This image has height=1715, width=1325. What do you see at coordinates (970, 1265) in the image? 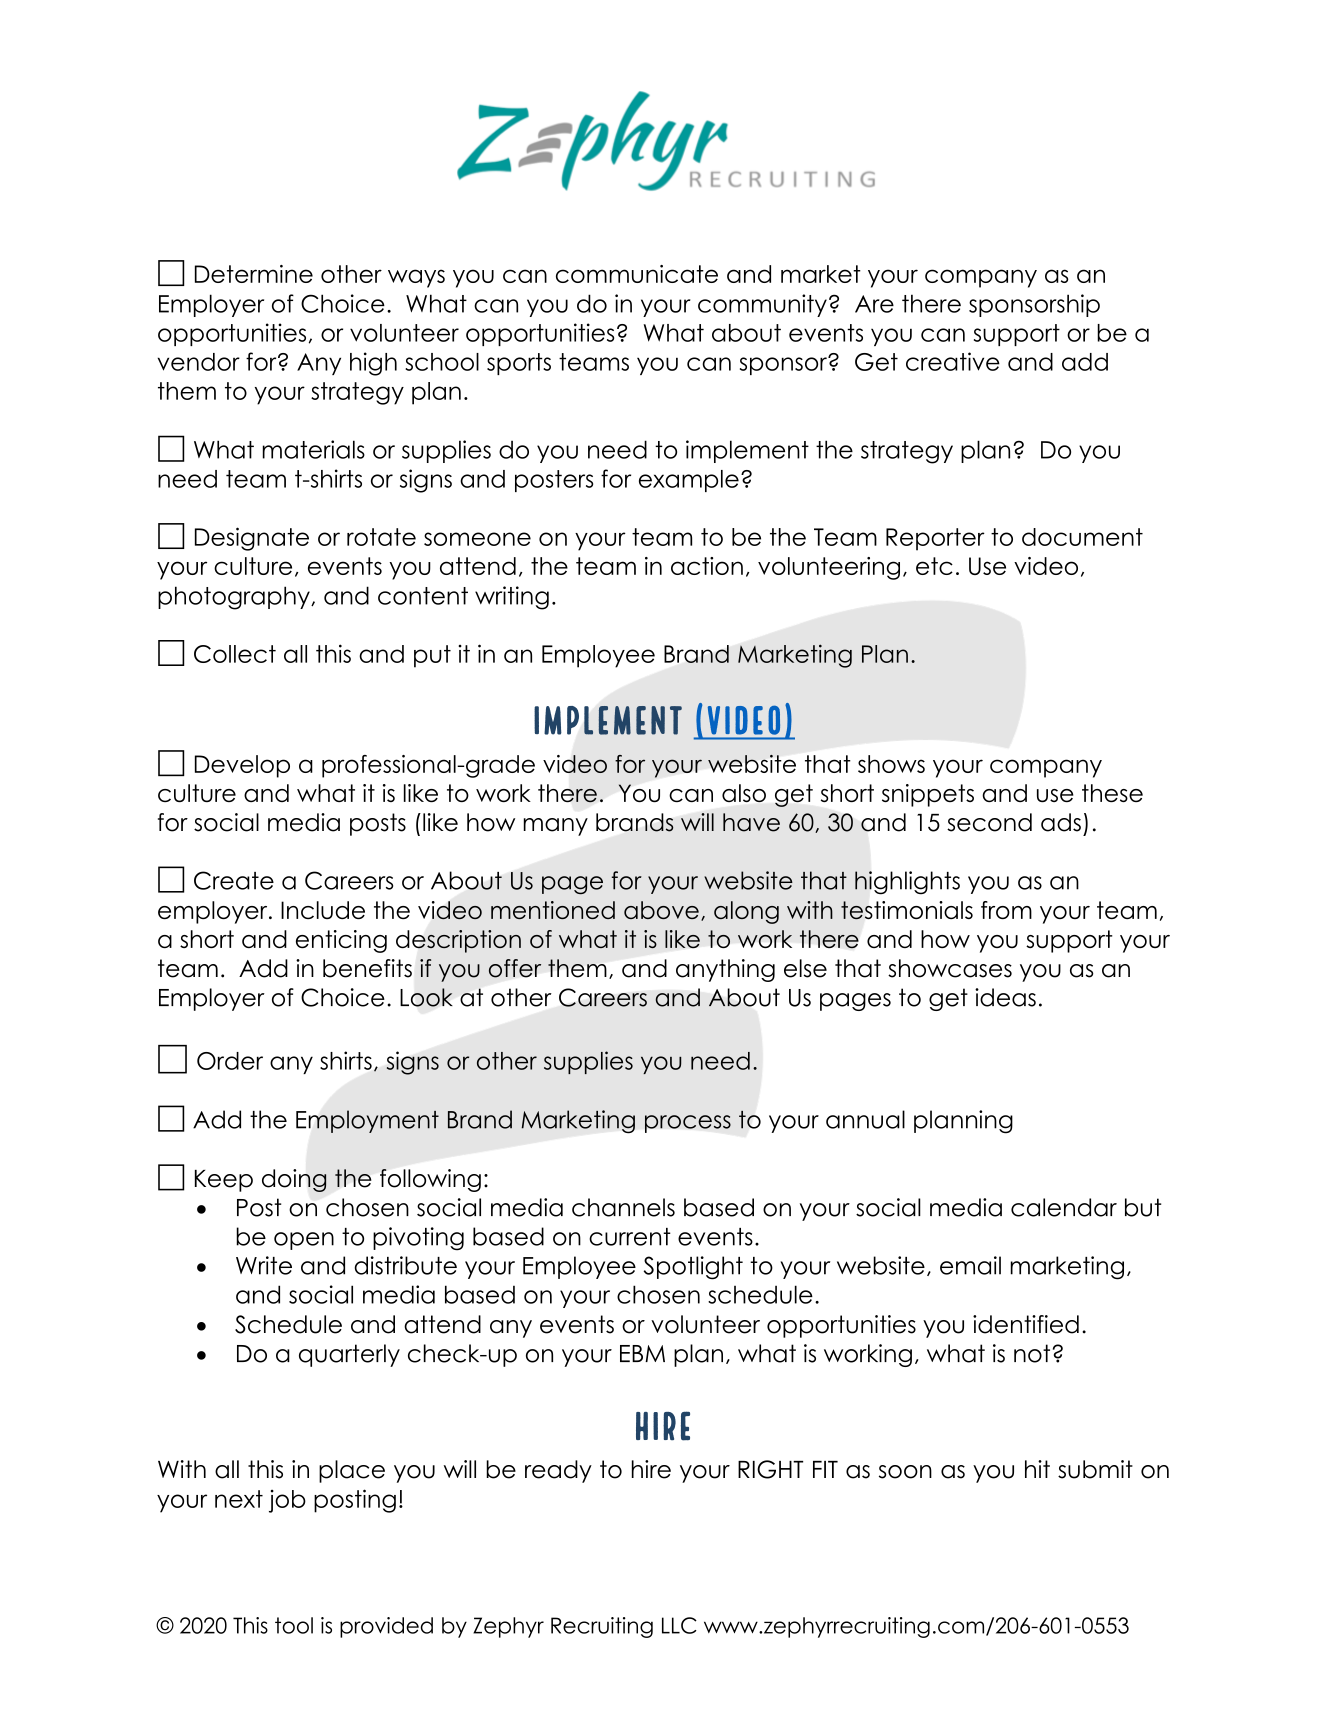
I see `email` at bounding box center [970, 1265].
